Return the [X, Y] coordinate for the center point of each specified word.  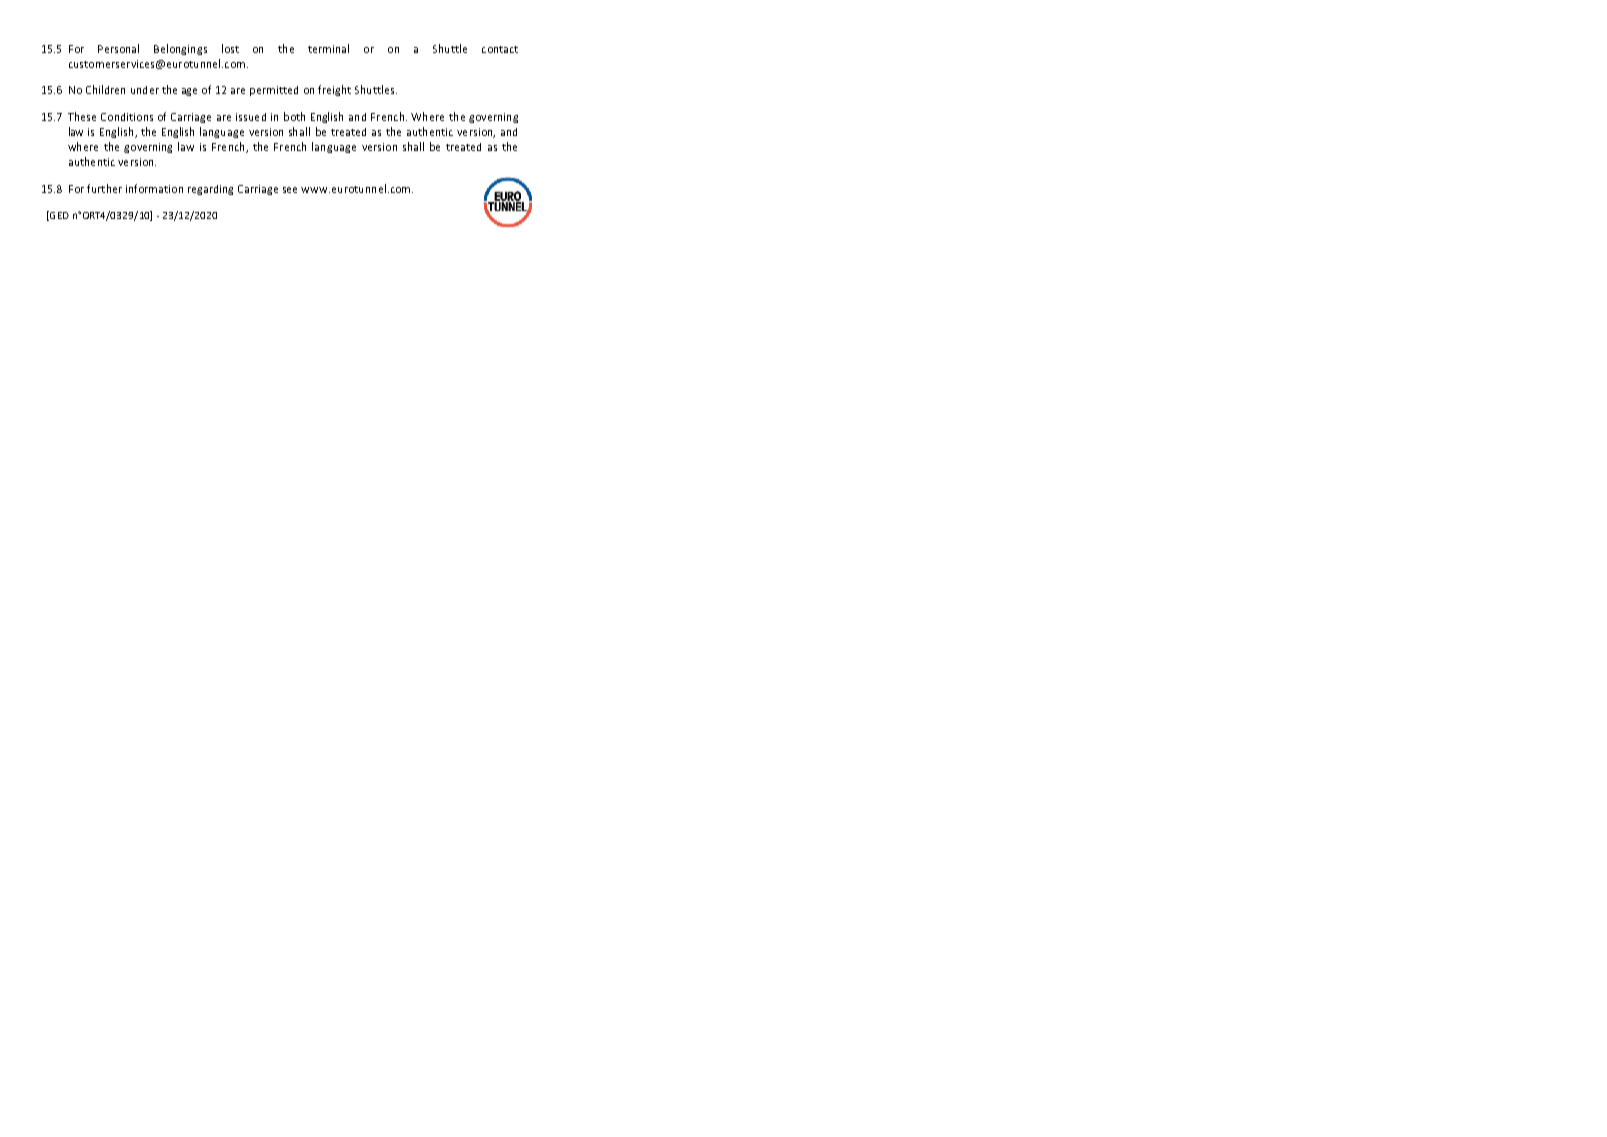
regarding [210, 190]
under [145, 90]
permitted [274, 91]
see [290, 190]
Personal [118, 48]
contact [500, 49]
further [104, 188]
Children [105, 89]
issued [251, 117]
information [154, 188]
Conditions [127, 117]
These [82, 116]
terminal [328, 48]
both [294, 116]
